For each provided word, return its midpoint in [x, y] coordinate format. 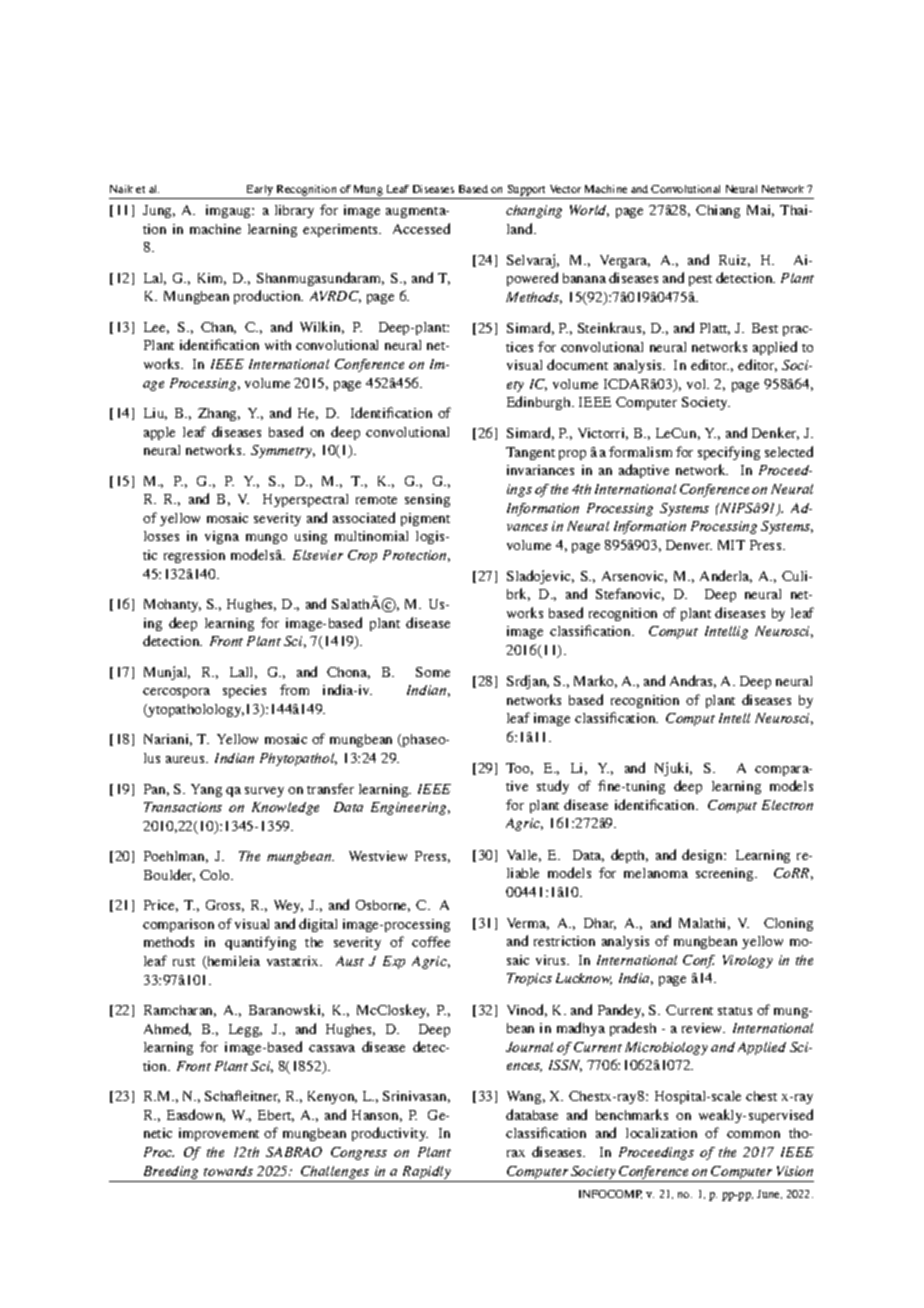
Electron [787, 805]
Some [433, 672]
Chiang [718, 211]
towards [228, 1171]
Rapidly [426, 1174]
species [244, 691]
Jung [159, 211]
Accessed [421, 228]
